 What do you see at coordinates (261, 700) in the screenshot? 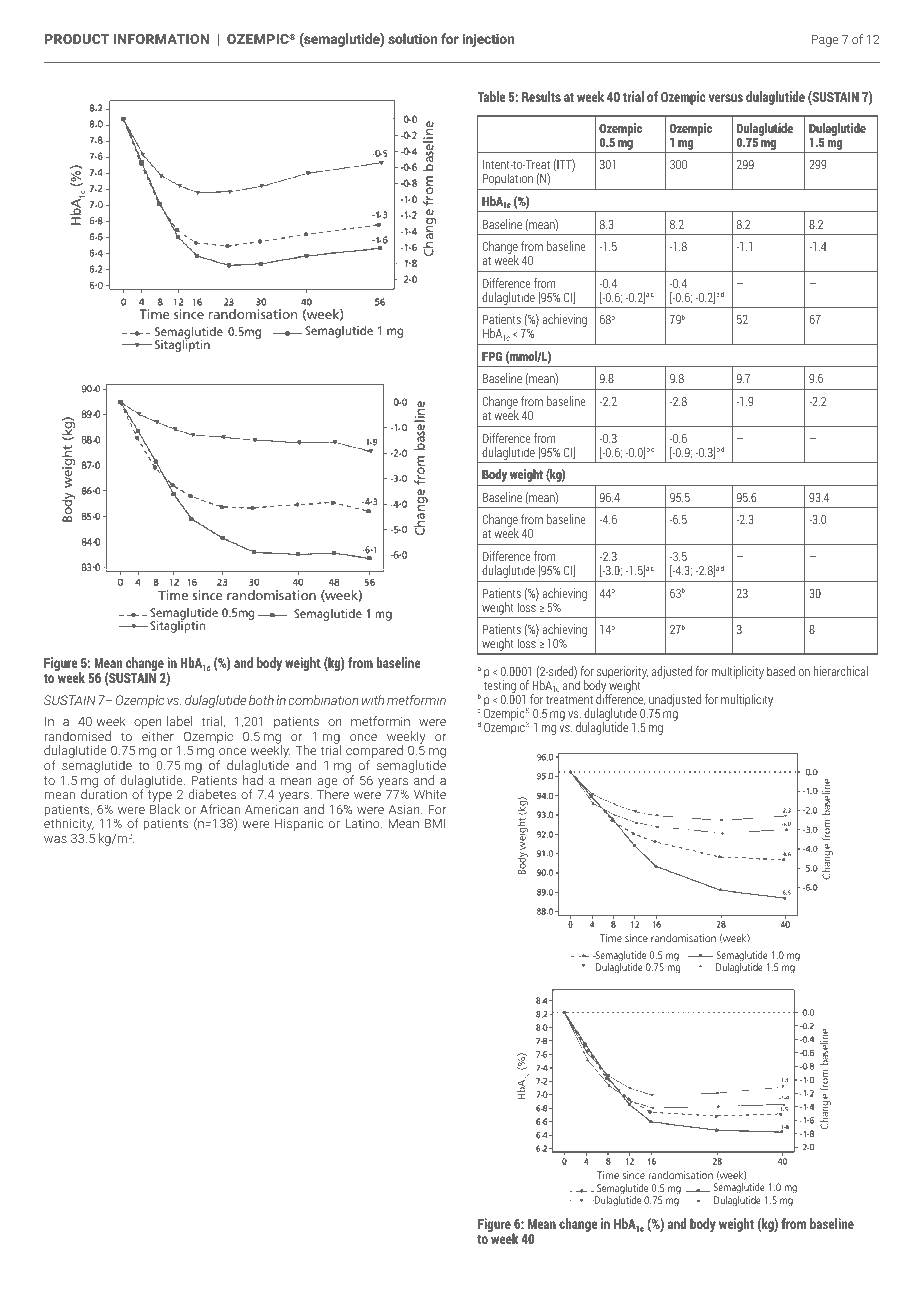
I see `both` at bounding box center [261, 700].
